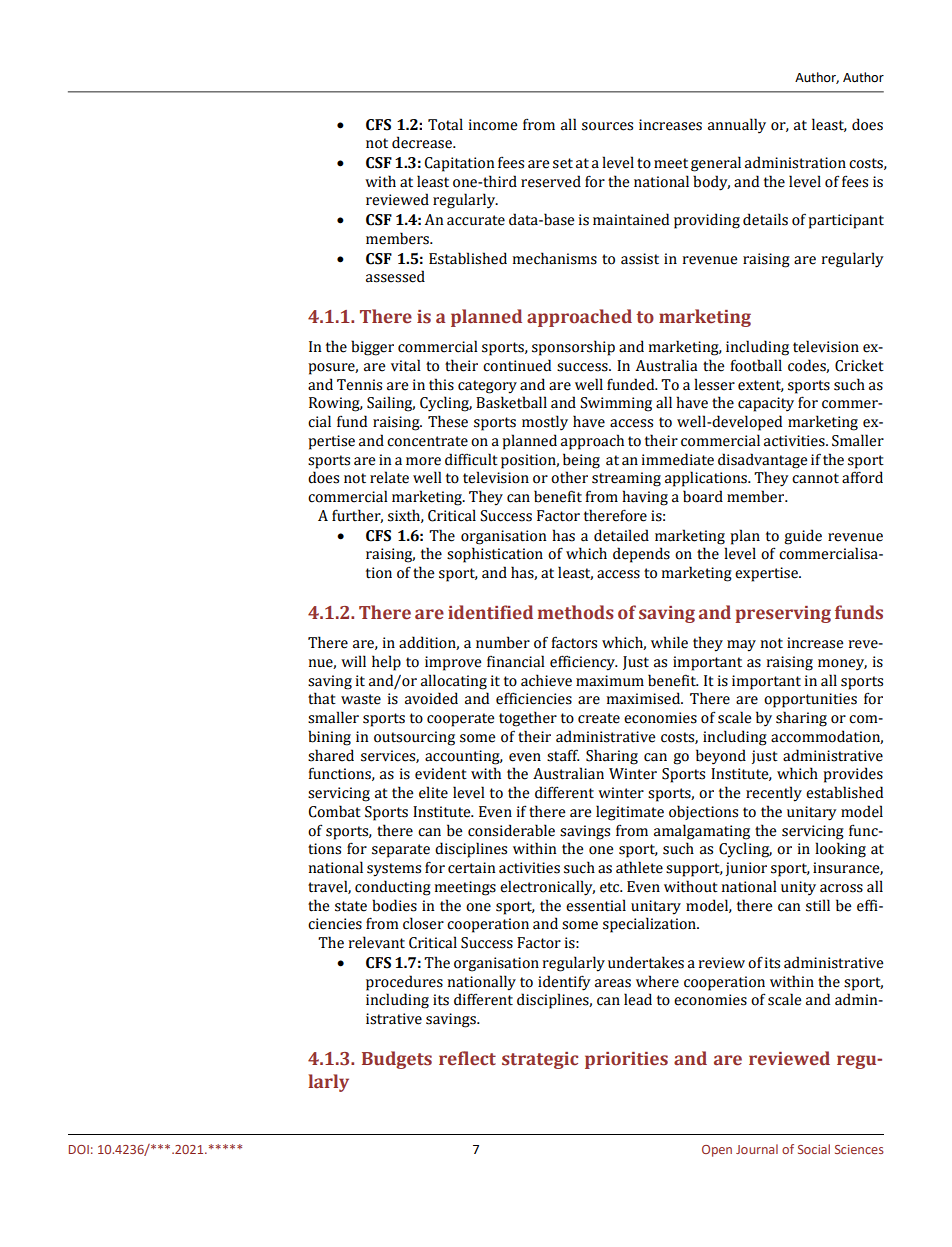 The image size is (952, 1247). I want to click on decrease, so click(423, 142).
